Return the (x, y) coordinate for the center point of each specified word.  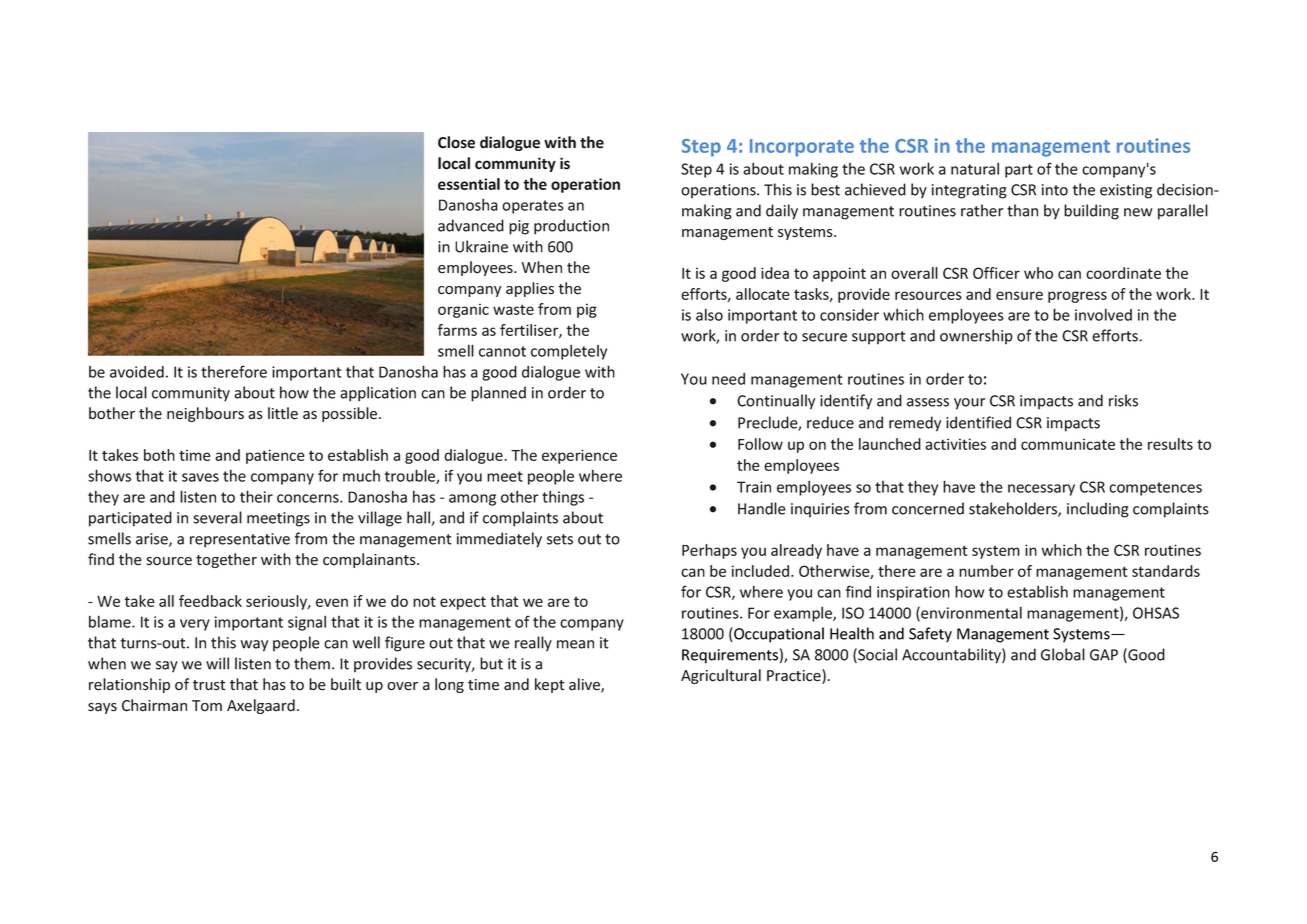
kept (550, 685)
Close (456, 142)
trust (209, 685)
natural (975, 168)
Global (1063, 654)
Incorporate (802, 148)
